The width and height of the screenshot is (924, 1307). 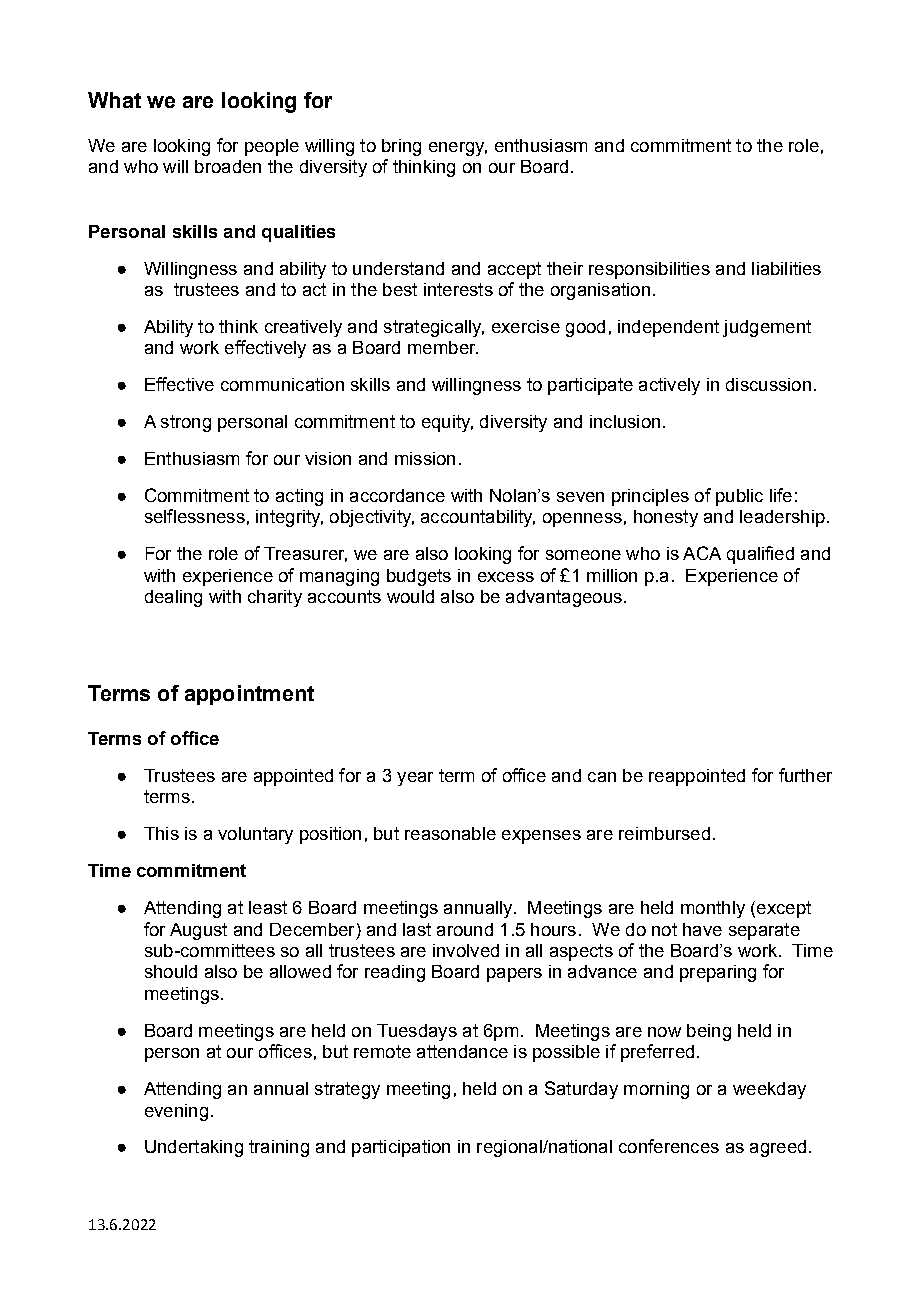 What do you see at coordinates (702, 553) in the screenshot?
I see `ACA` at bounding box center [702, 553].
